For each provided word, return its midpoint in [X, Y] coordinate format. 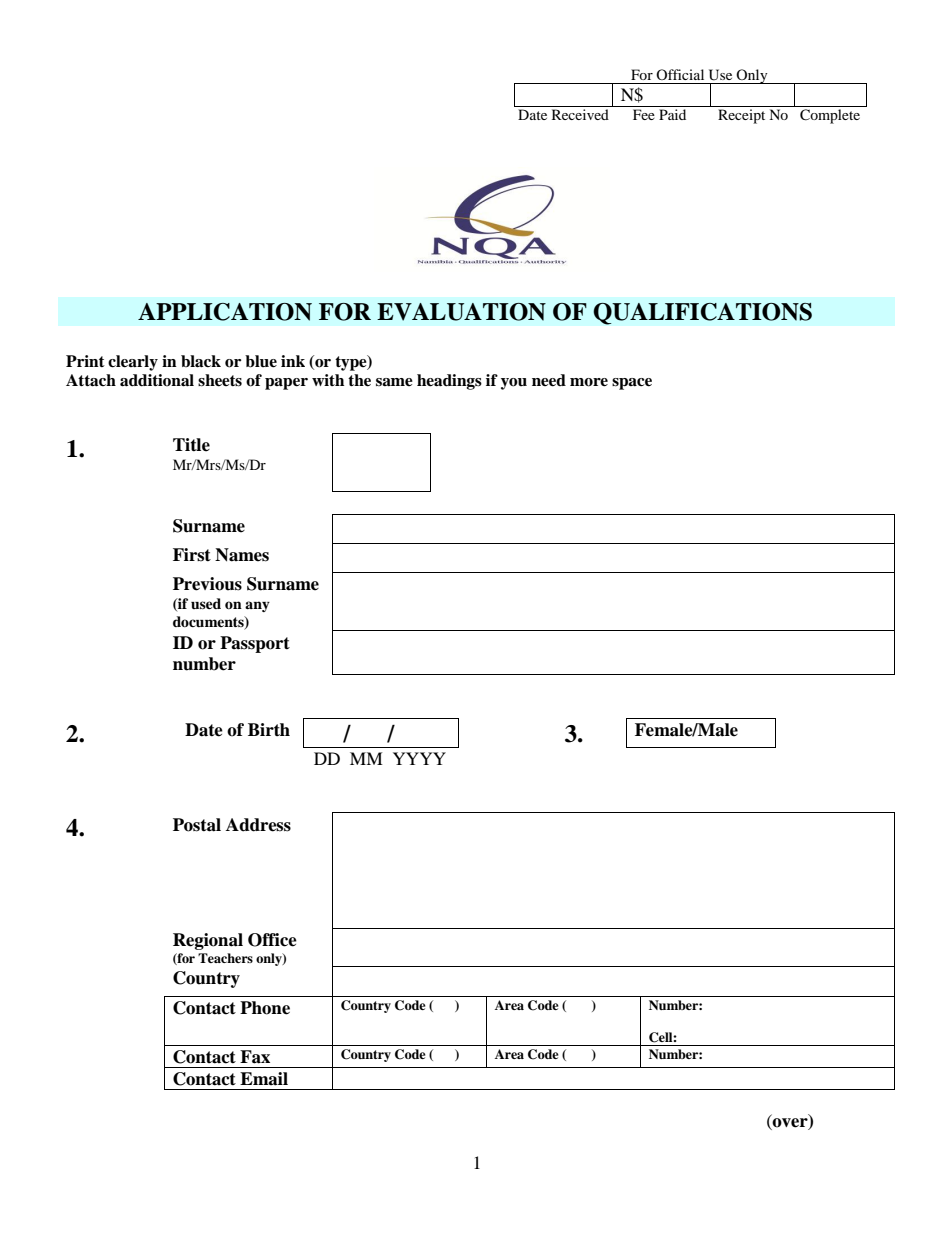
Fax [255, 1057]
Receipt [741, 116]
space [632, 384]
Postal [197, 825]
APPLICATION [225, 312]
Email [264, 1079]
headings [449, 382]
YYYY [419, 758]
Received [580, 114]
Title [191, 445]
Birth [269, 729]
